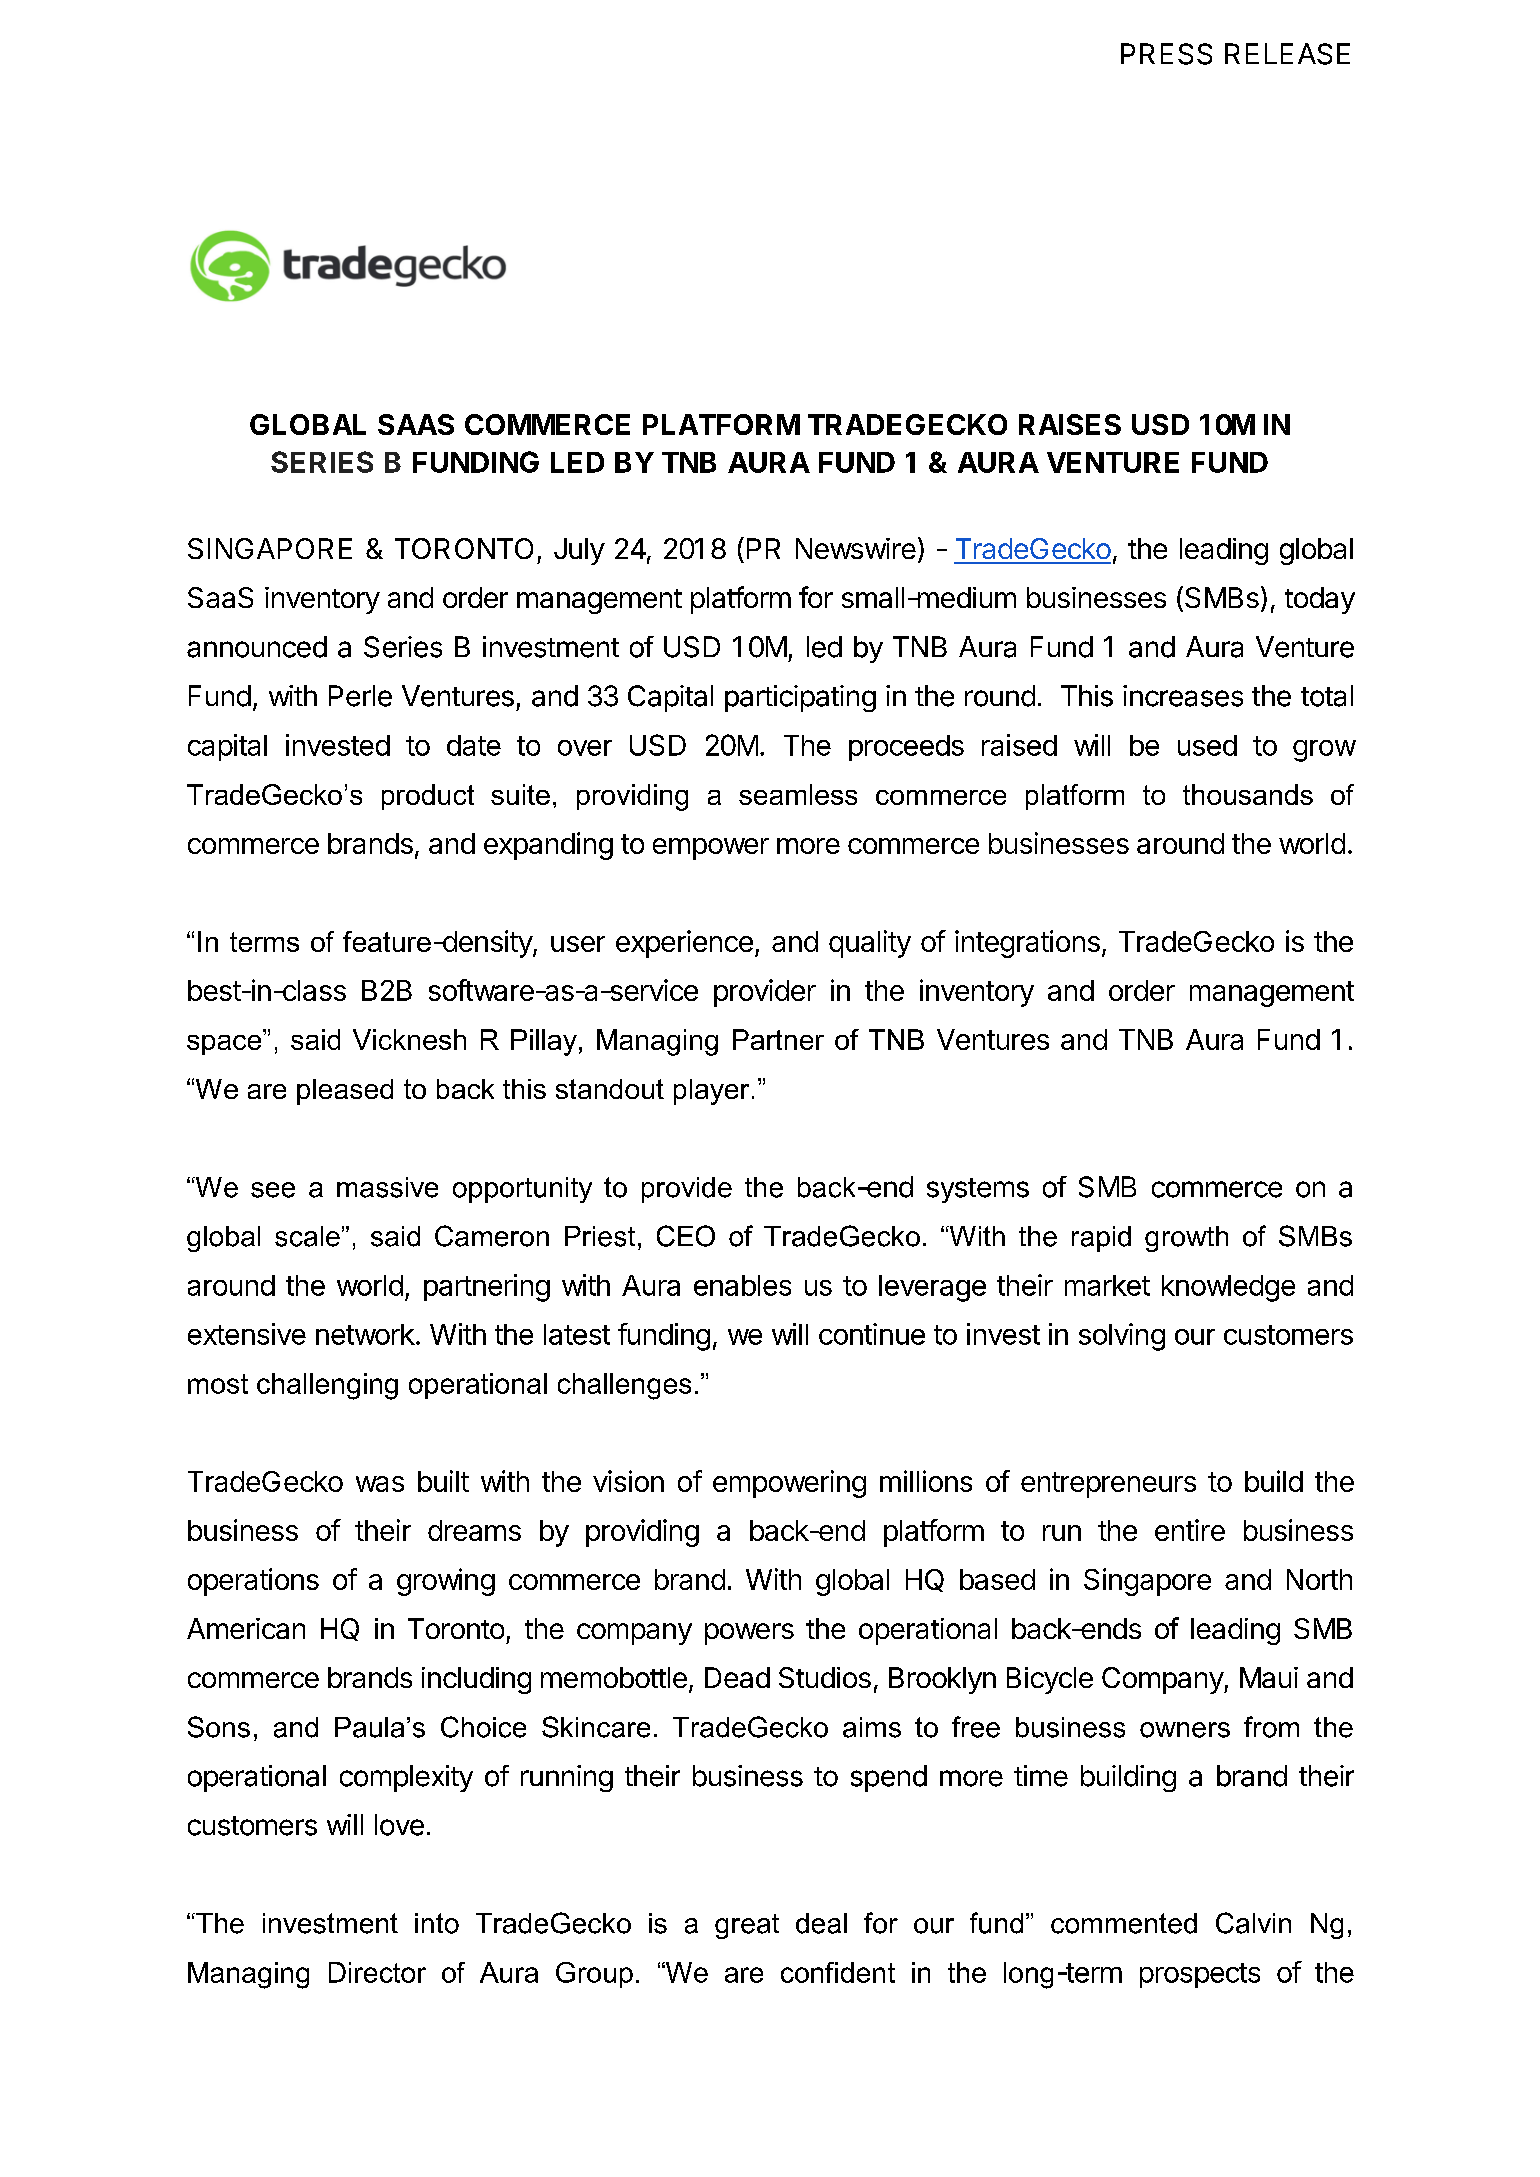 Image resolution: width=1540 pixels, height=2177 pixels. Describe the element at coordinates (345, 1092) in the document. I see `pleased` at that location.
